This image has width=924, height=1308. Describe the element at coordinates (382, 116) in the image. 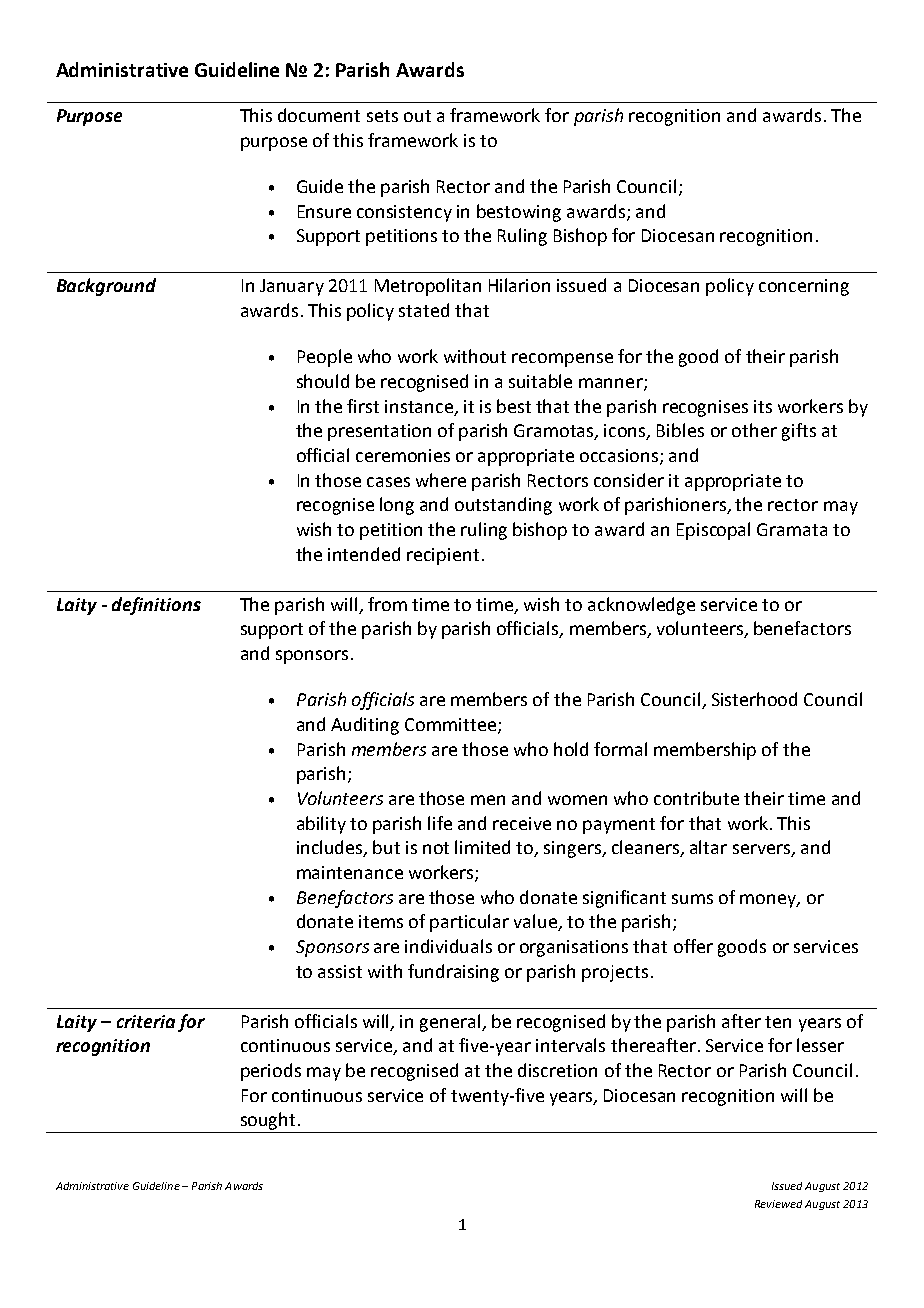

I see `sets` at that location.
